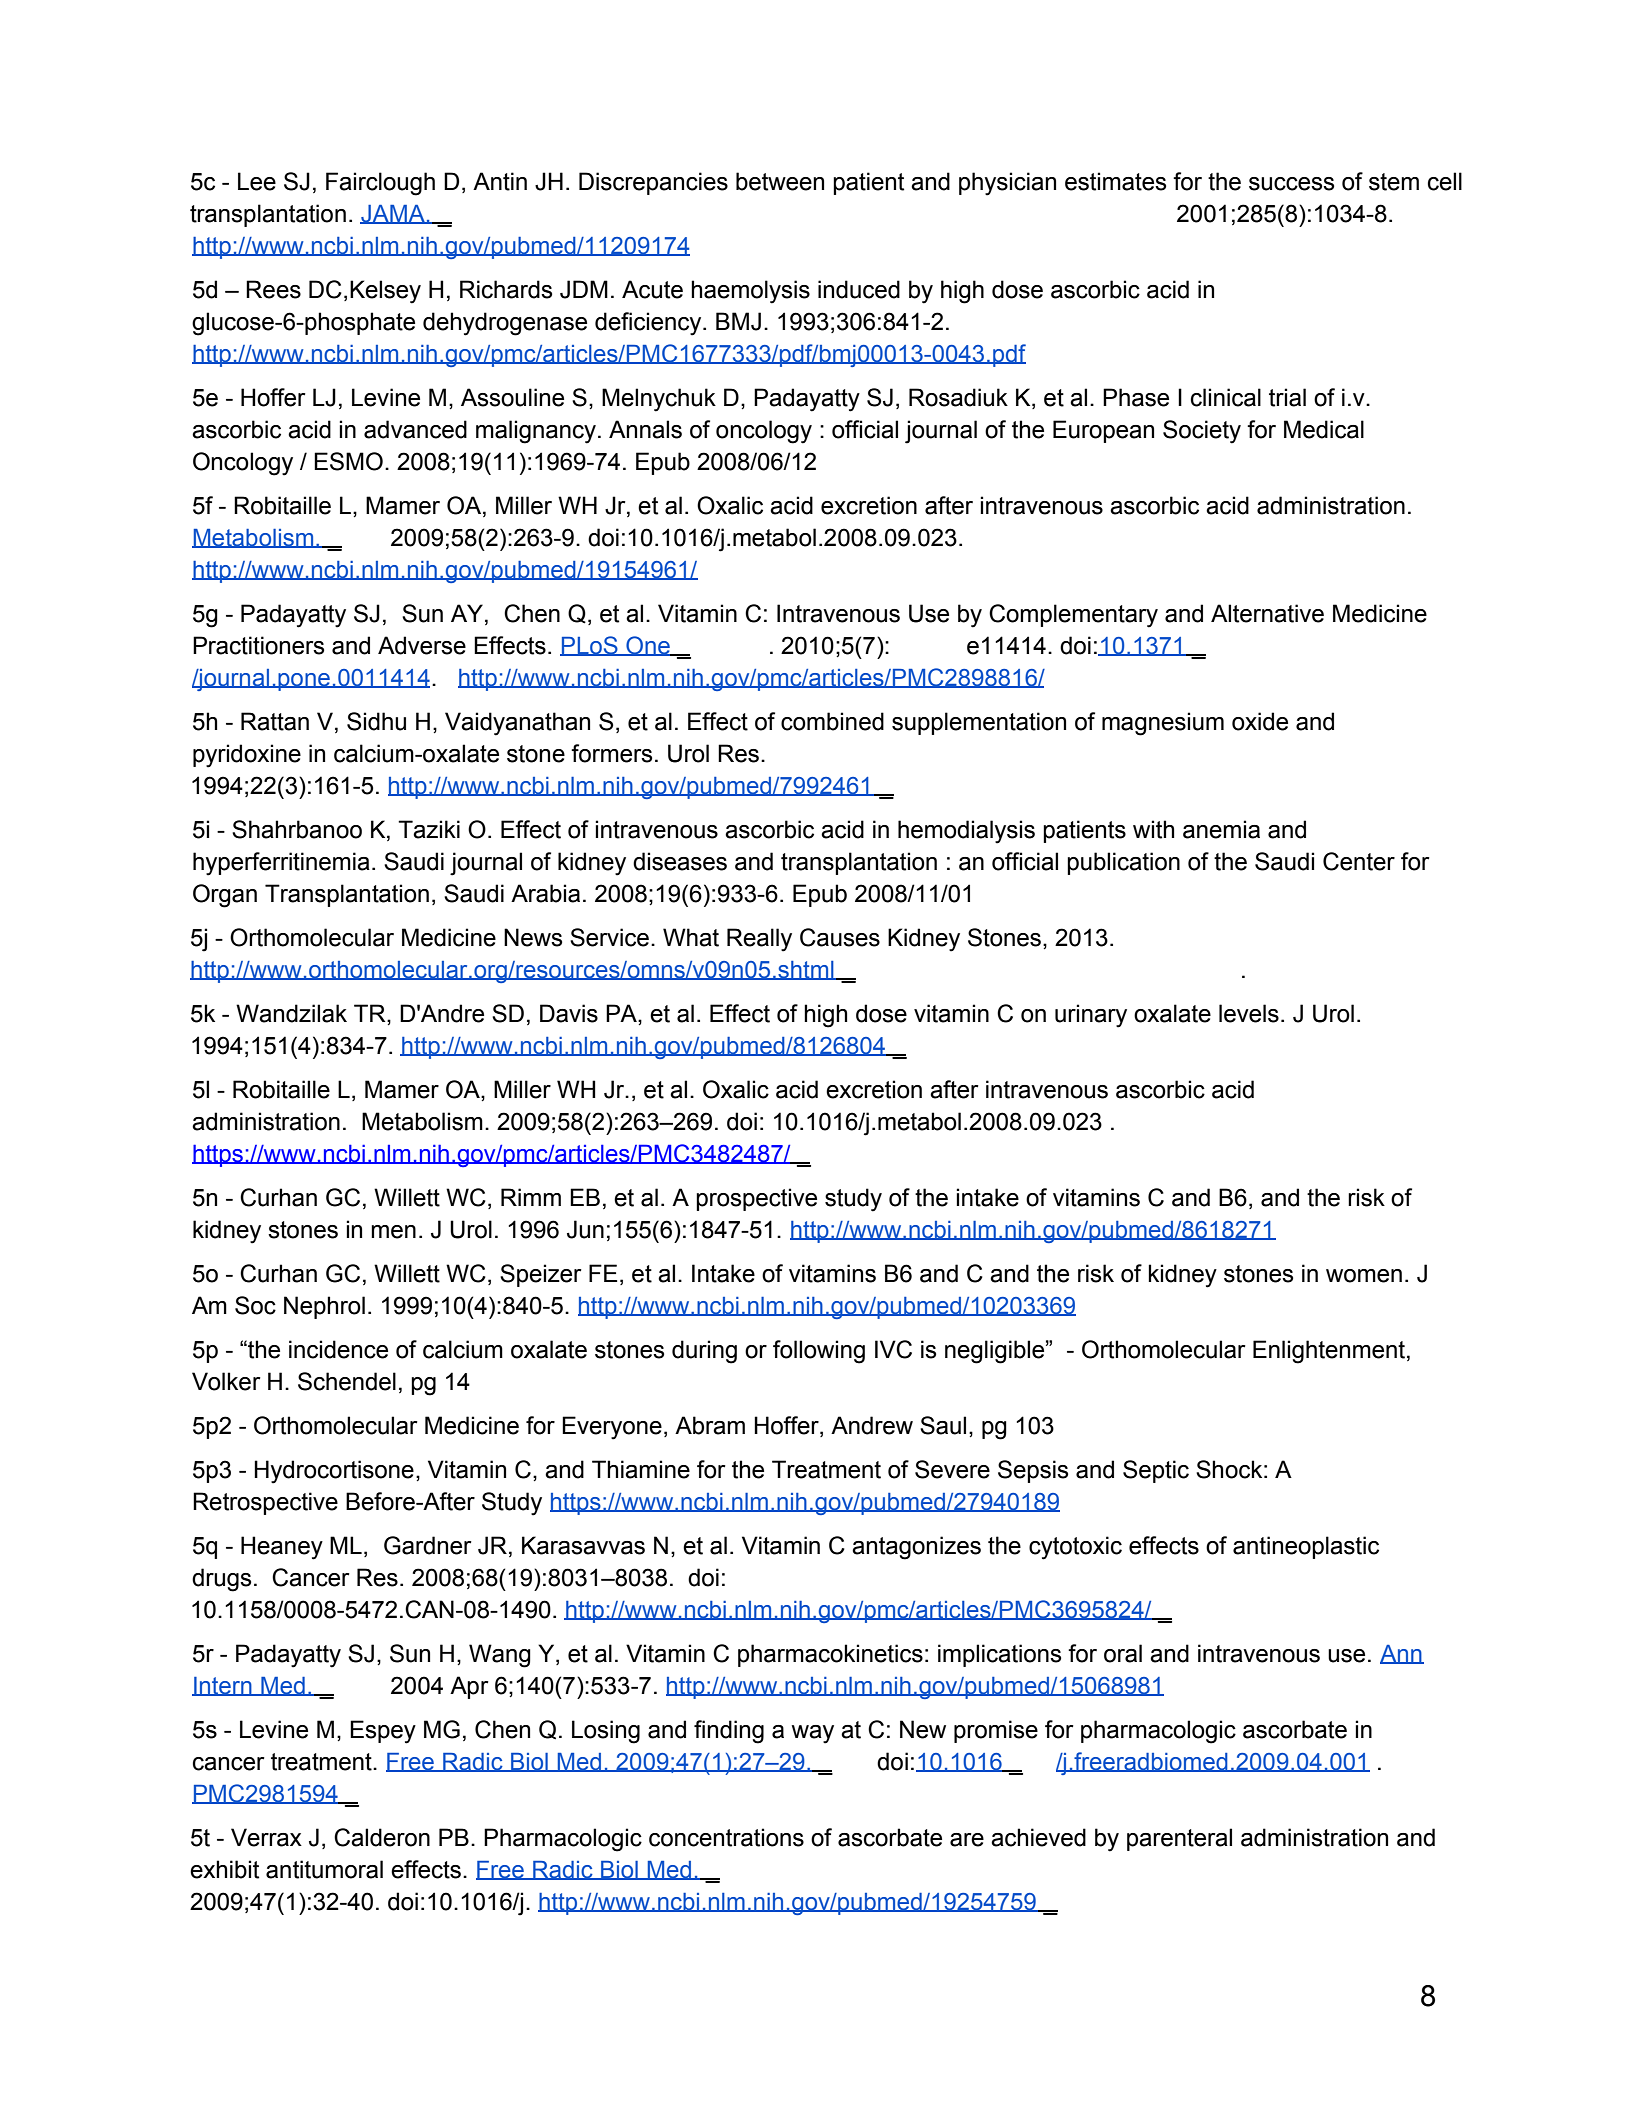 This screenshot has width=1632, height=2112. I want to click on success, so click(1291, 184).
